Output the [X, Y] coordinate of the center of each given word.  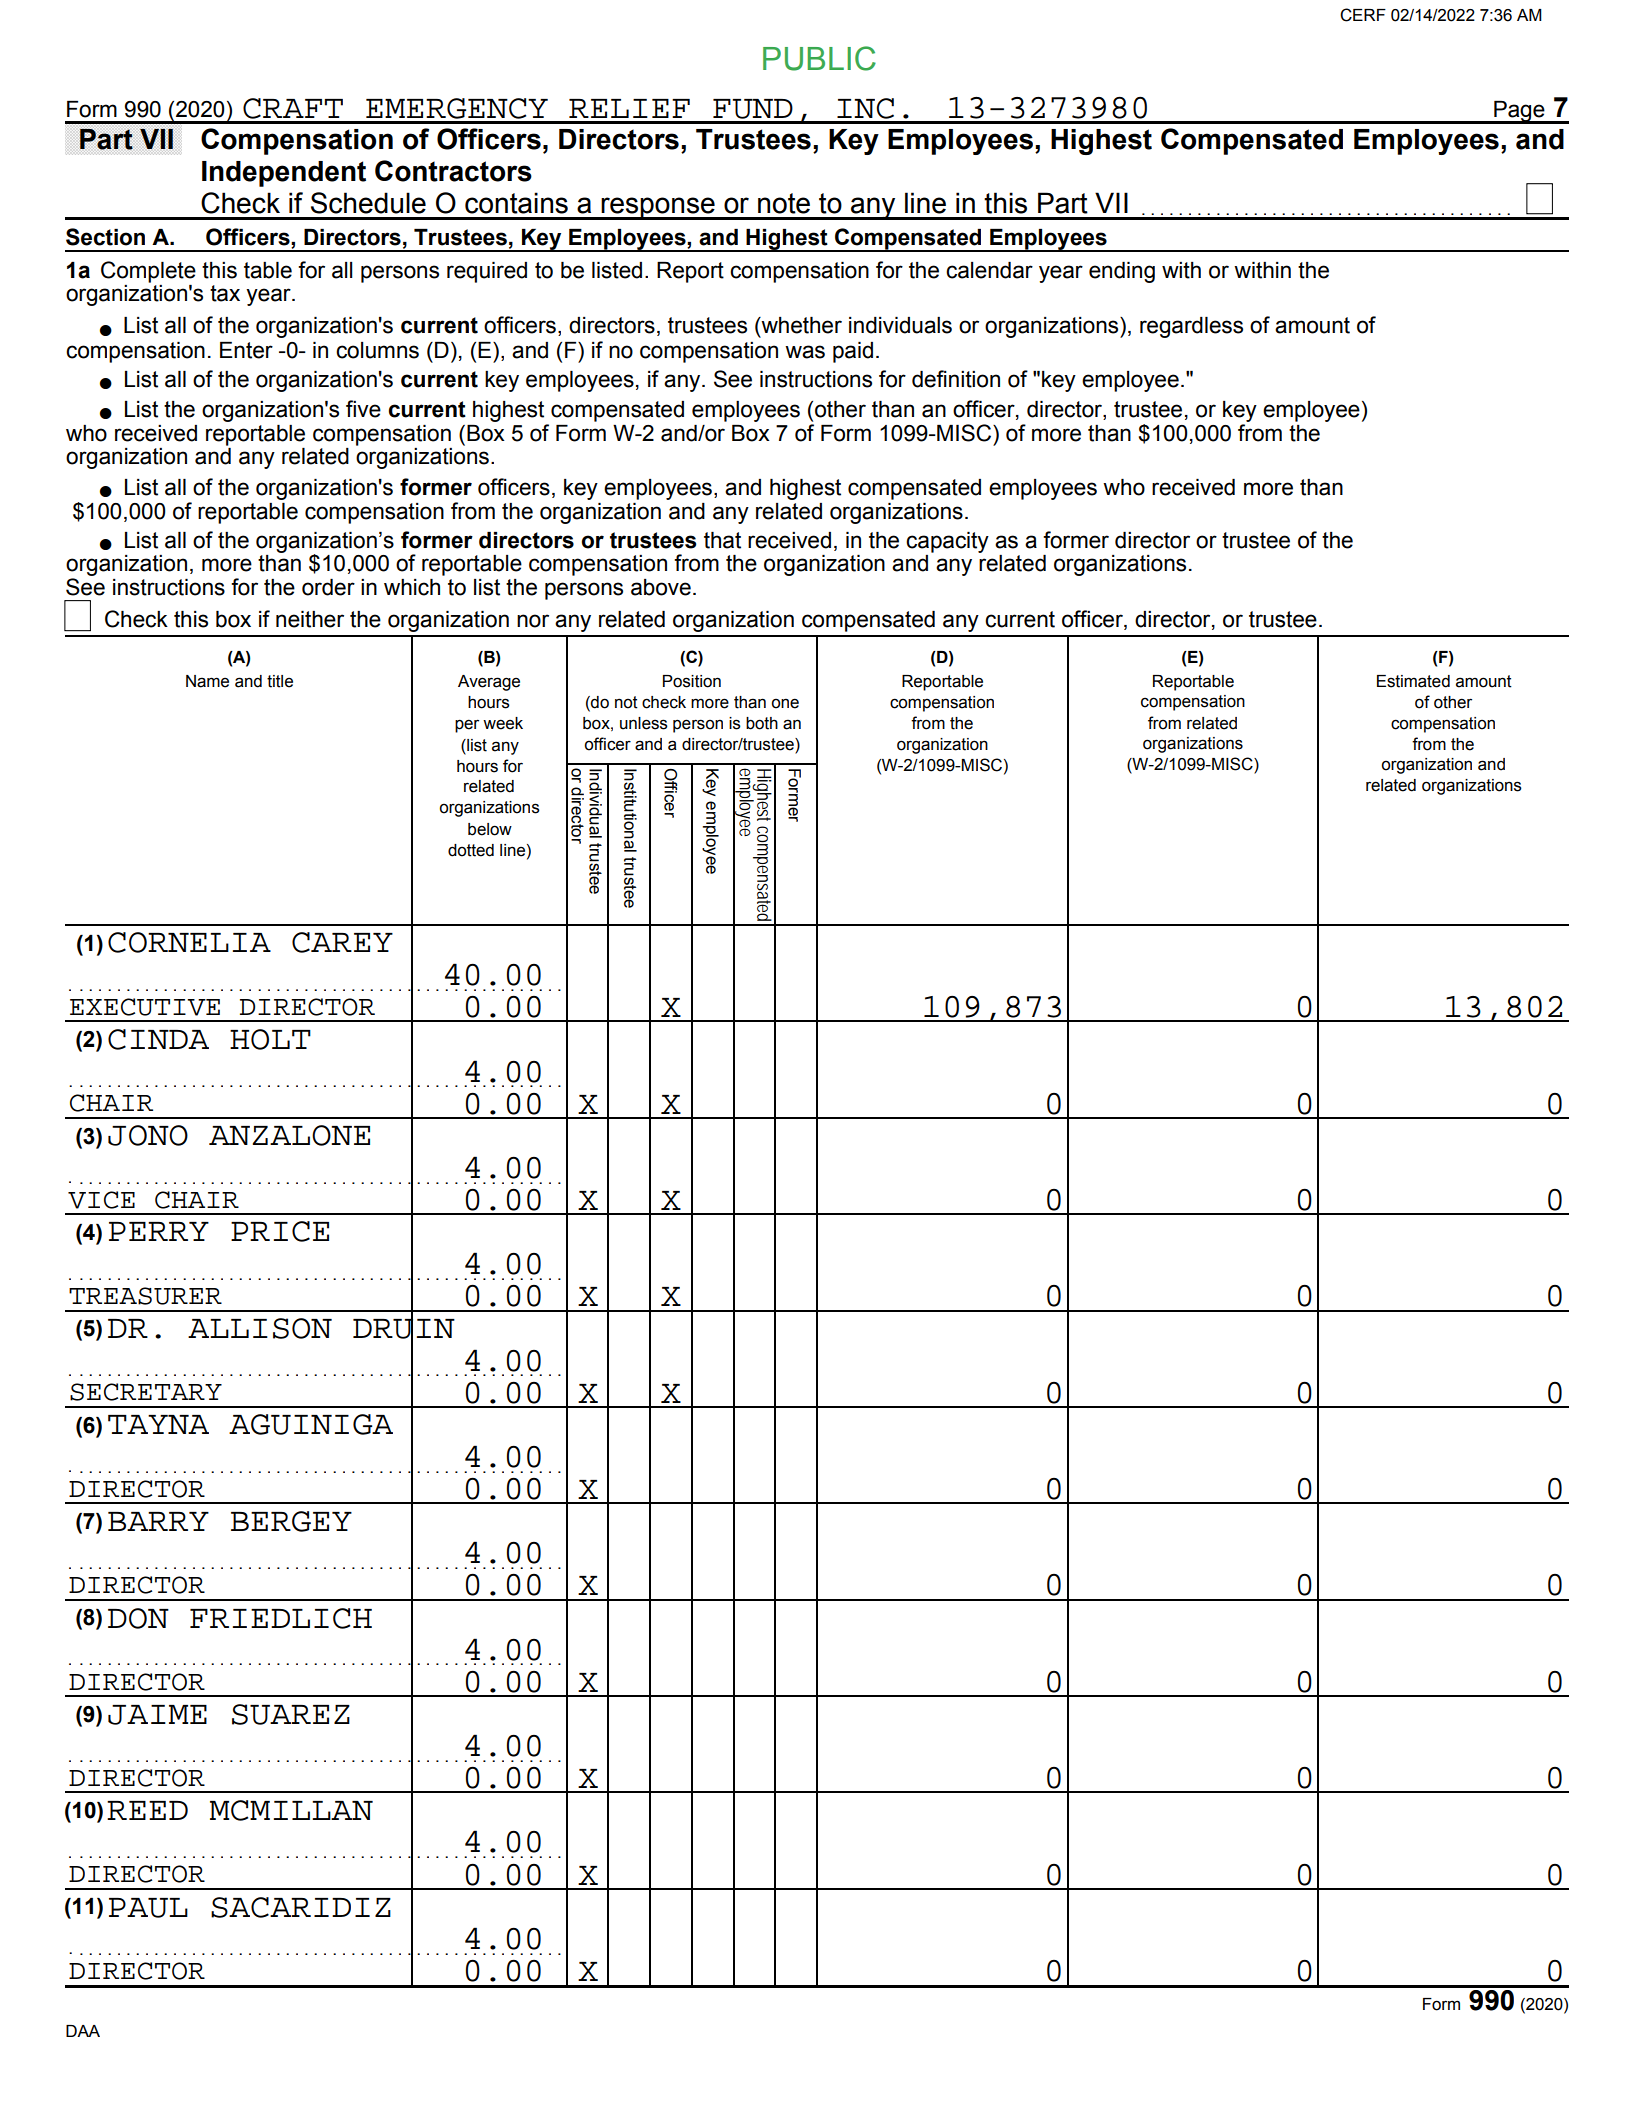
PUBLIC [819, 58]
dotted [471, 850]
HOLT [270, 1039]
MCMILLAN [291, 1810]
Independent [284, 174]
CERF [1363, 15]
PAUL [148, 1908]
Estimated [1413, 681]
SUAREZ [291, 1714]
